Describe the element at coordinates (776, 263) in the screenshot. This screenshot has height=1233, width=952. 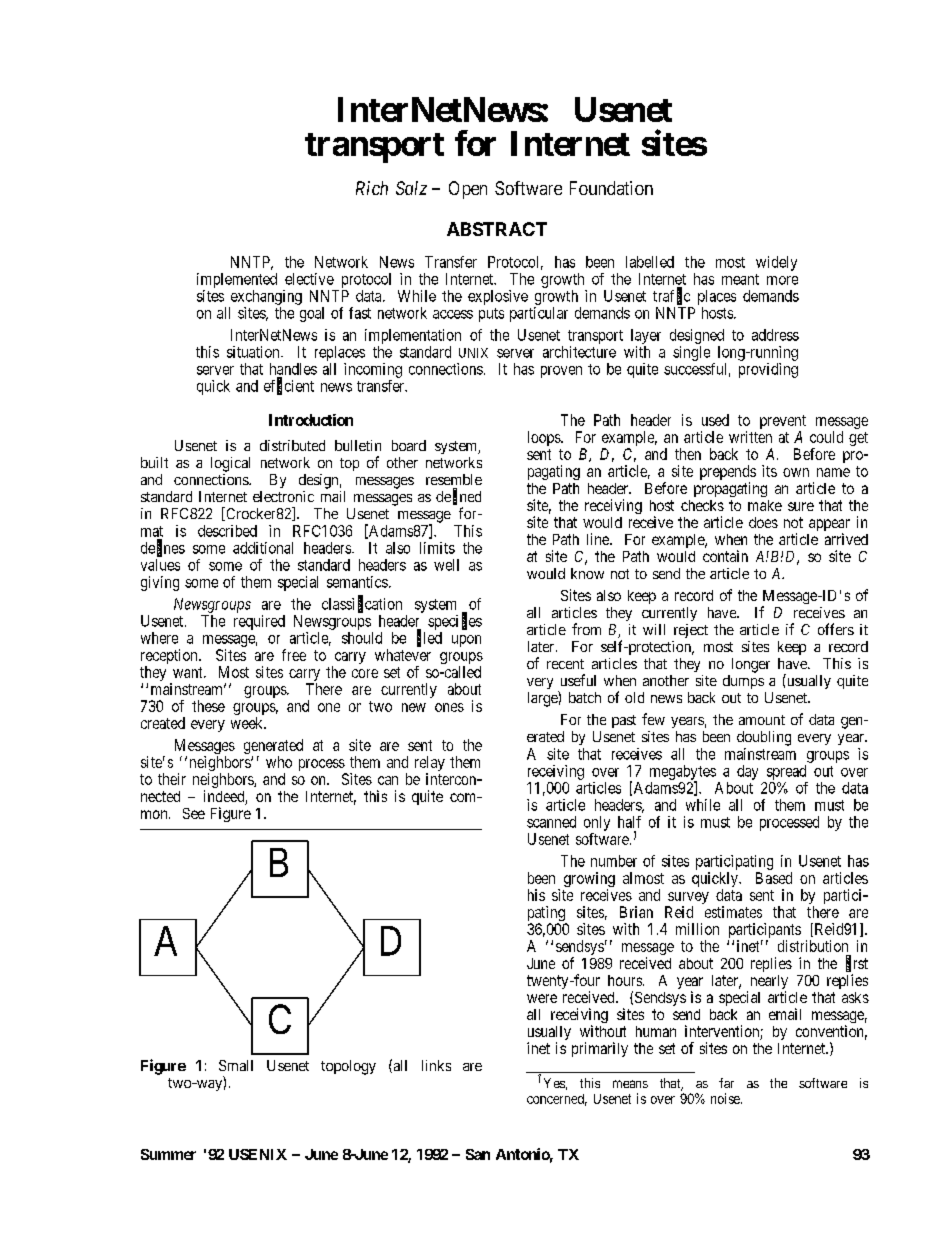
I see `widely` at that location.
